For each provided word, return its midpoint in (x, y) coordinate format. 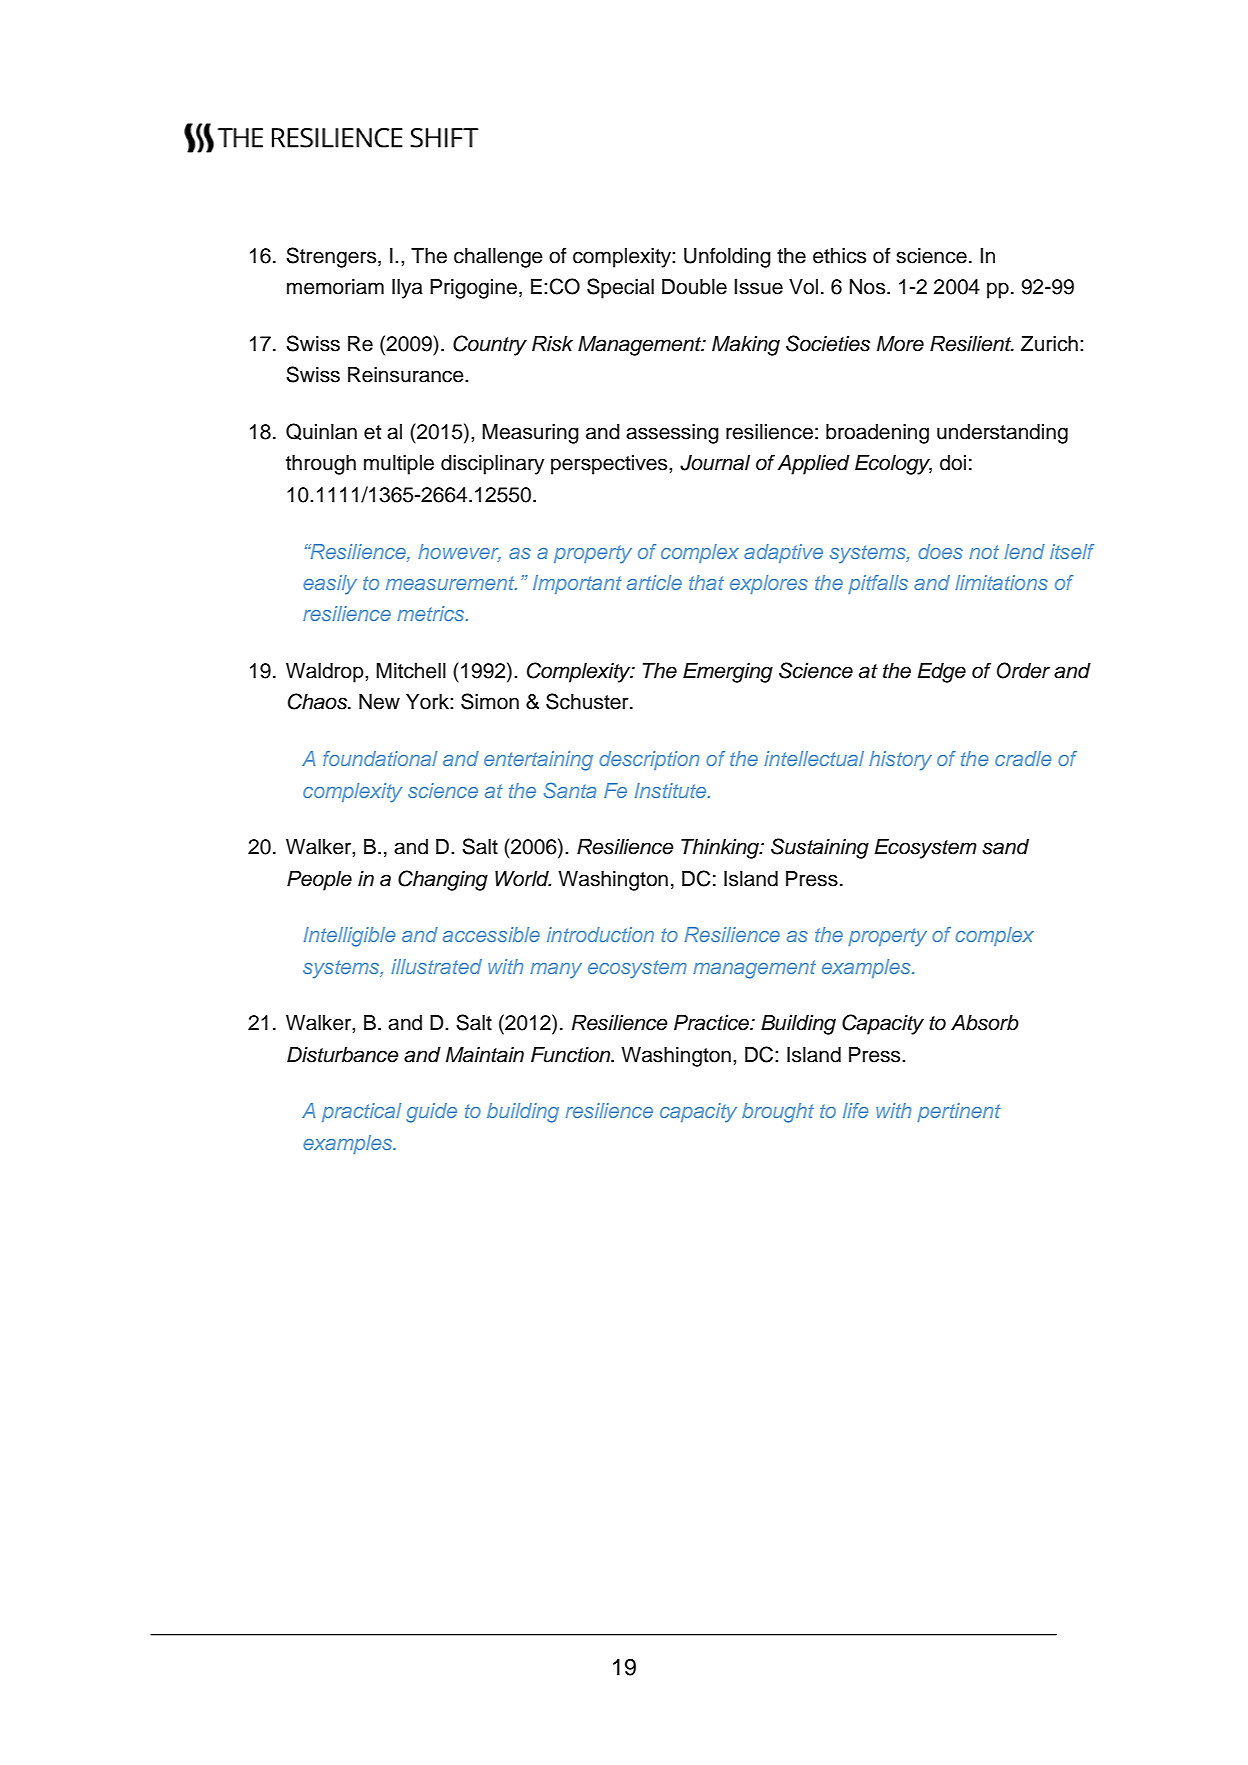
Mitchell (411, 671)
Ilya (407, 289)
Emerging (728, 673)
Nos (869, 287)
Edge (941, 673)
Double (694, 287)
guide (431, 1113)
